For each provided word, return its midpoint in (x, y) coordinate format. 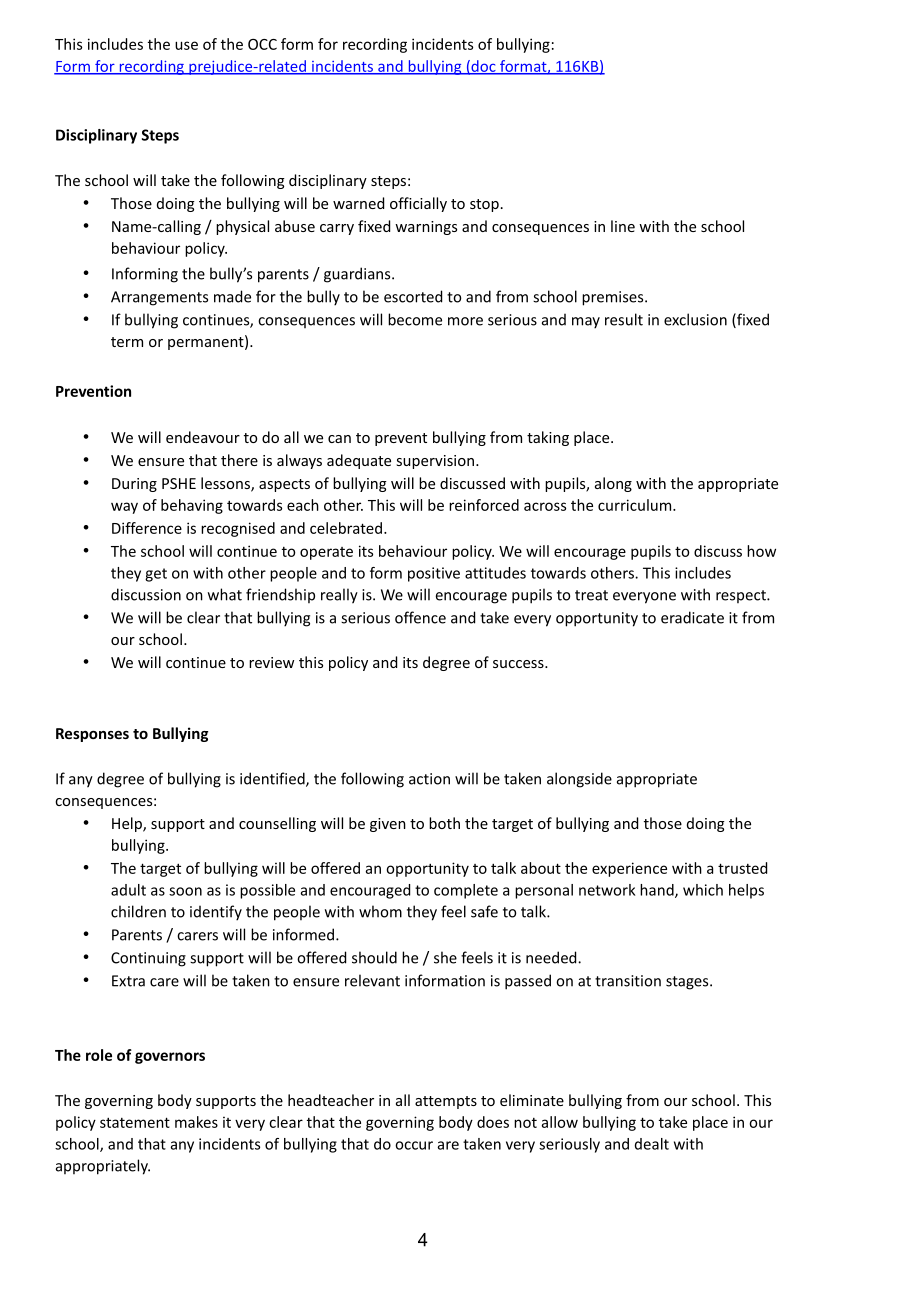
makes (196, 1122)
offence (420, 617)
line (623, 226)
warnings (426, 228)
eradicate (692, 617)
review (271, 662)
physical (242, 227)
